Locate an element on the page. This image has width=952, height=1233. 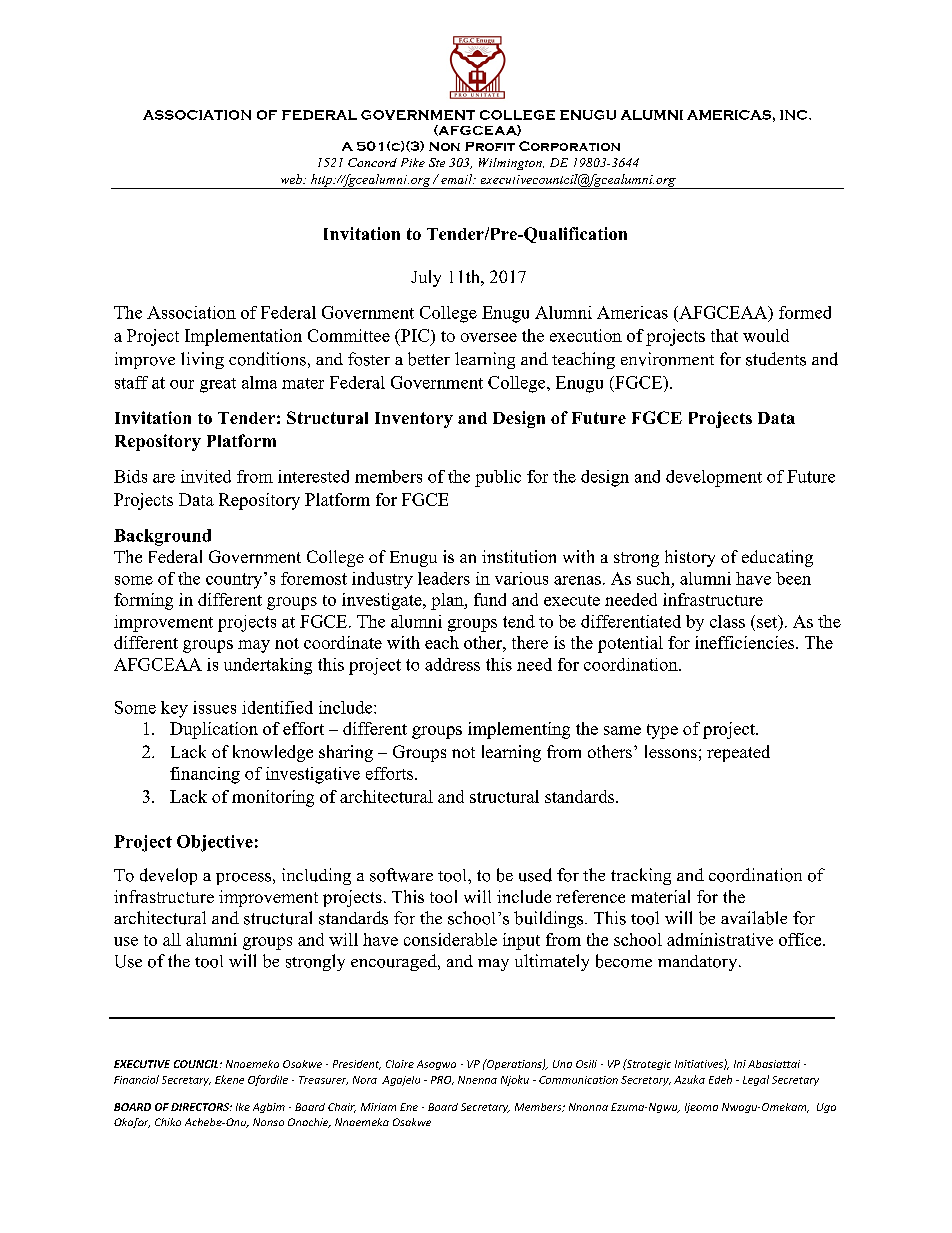
Corporation is located at coordinates (569, 146).
